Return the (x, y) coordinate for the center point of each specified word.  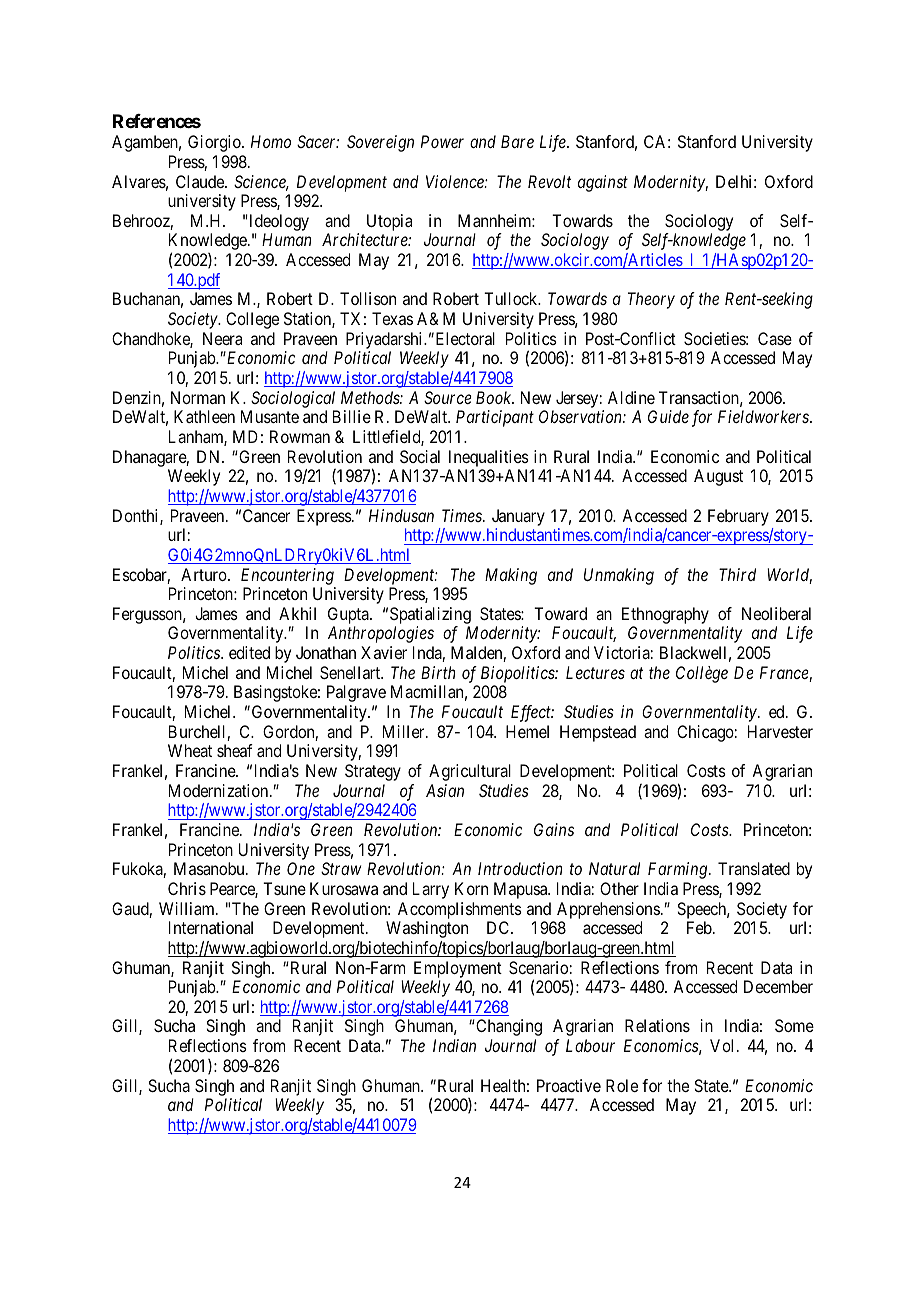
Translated (754, 868)
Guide (668, 416)
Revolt (549, 181)
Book (495, 397)
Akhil (297, 613)
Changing (508, 1027)
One (301, 868)
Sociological (293, 399)
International (211, 927)
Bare (517, 141)
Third (737, 574)
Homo (271, 141)
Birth (438, 672)
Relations (657, 1025)
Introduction (520, 868)
